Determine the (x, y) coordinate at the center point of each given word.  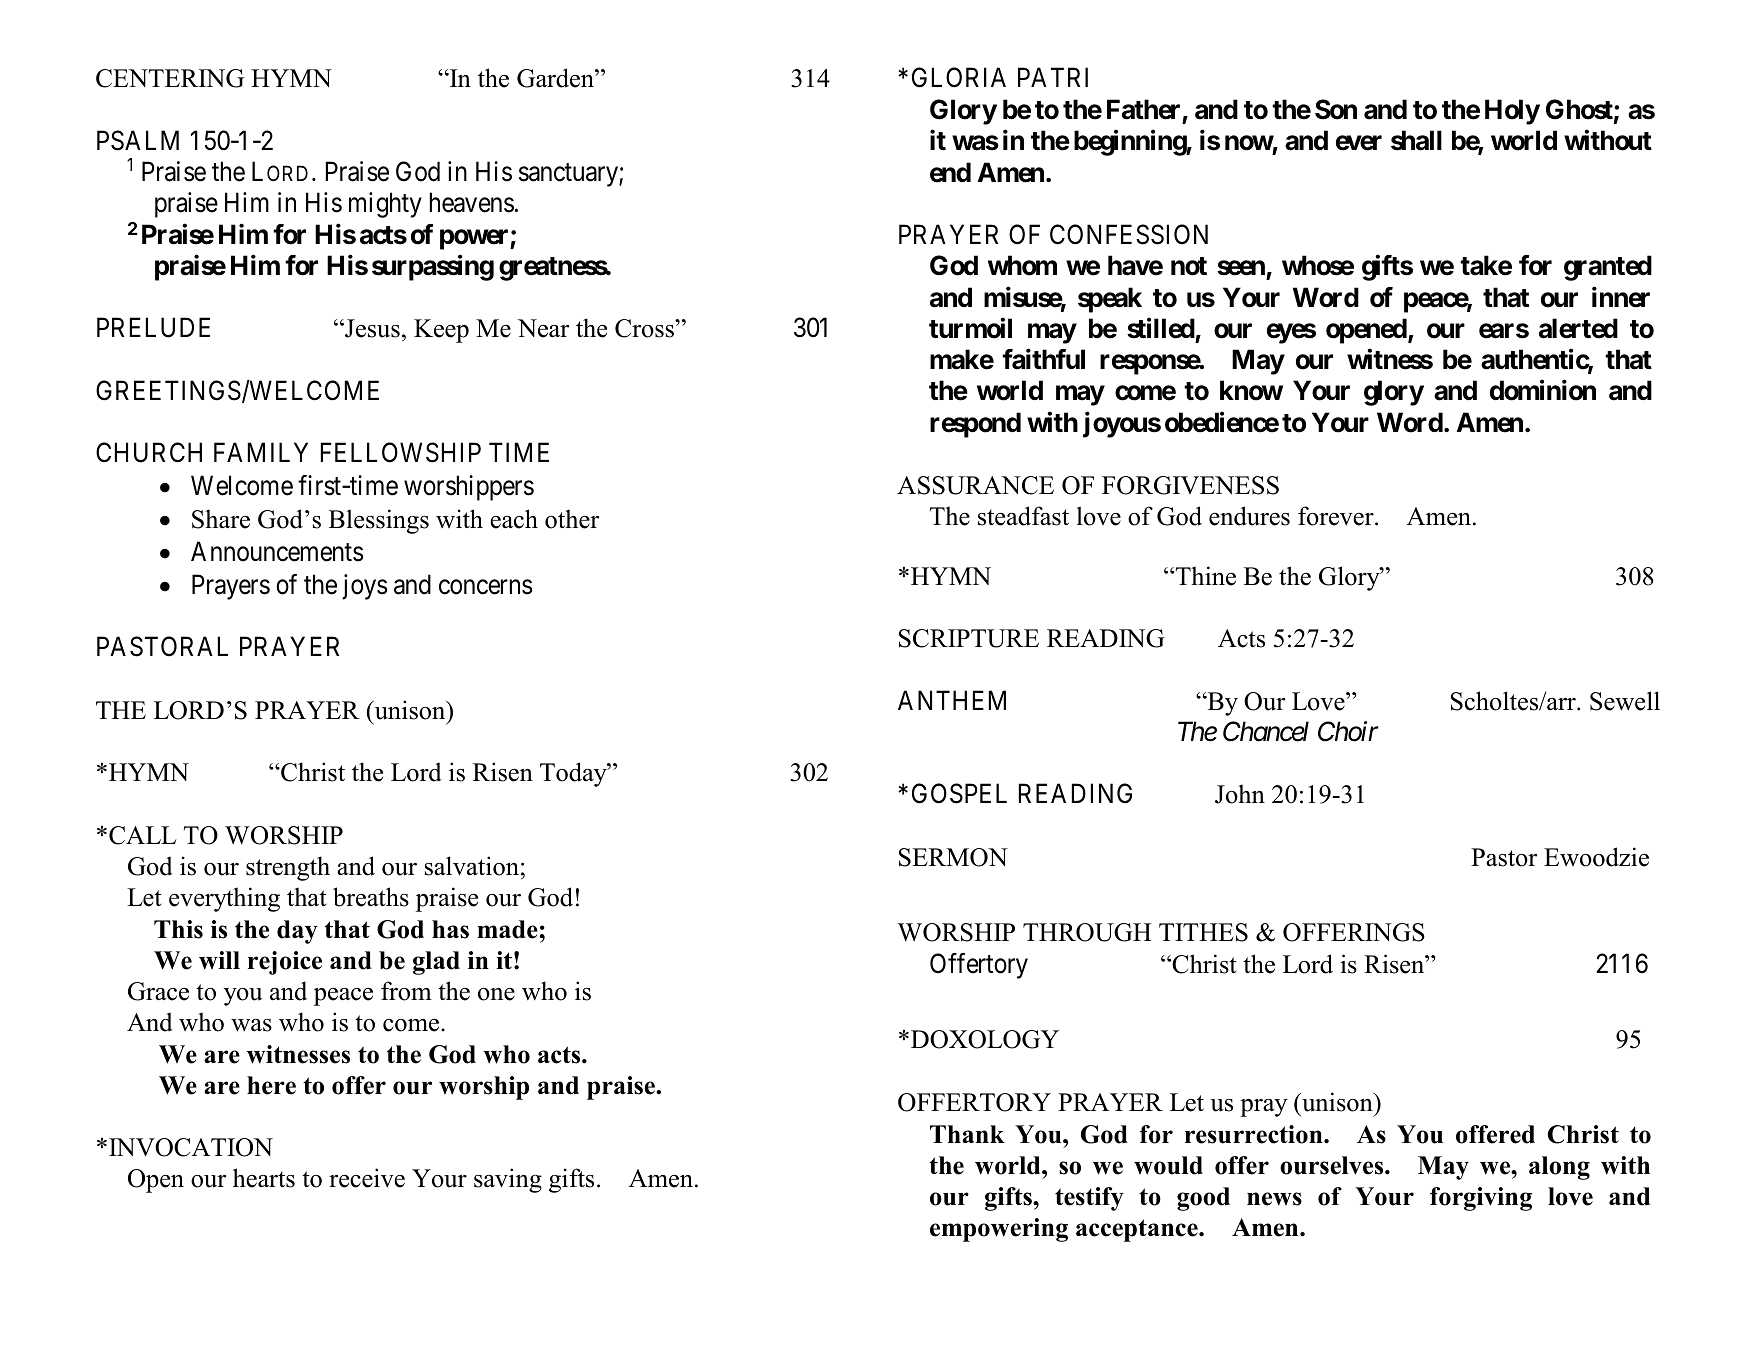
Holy (1512, 112)
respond (975, 425)
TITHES (1203, 932)
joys (364, 587)
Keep (441, 331)
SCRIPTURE (969, 638)
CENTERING (170, 78)
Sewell (1625, 701)
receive (367, 1178)
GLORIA (959, 78)
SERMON (953, 857)
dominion (1543, 390)
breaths (371, 897)
